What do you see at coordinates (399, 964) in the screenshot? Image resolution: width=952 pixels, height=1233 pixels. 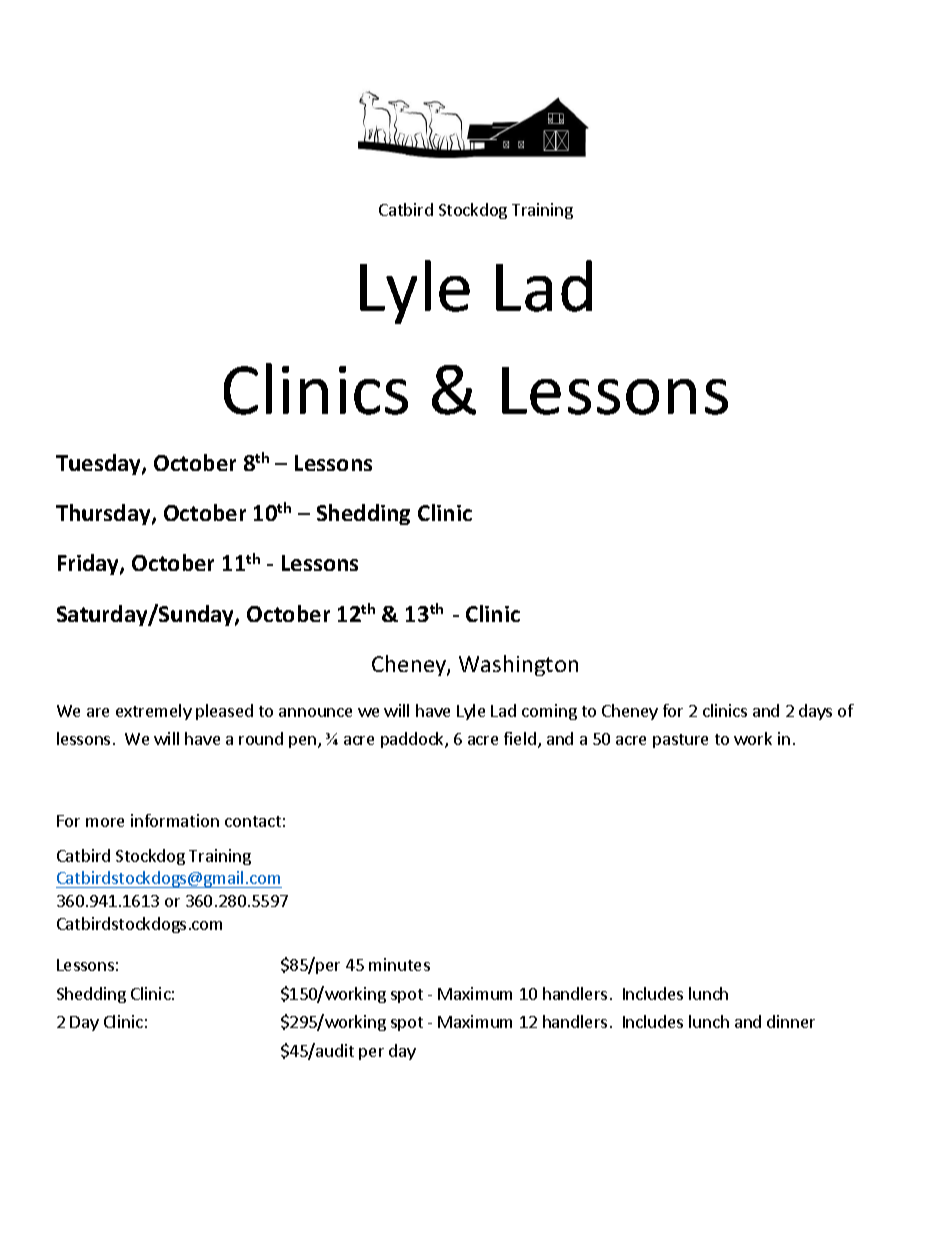 I see `minutes` at bounding box center [399, 964].
